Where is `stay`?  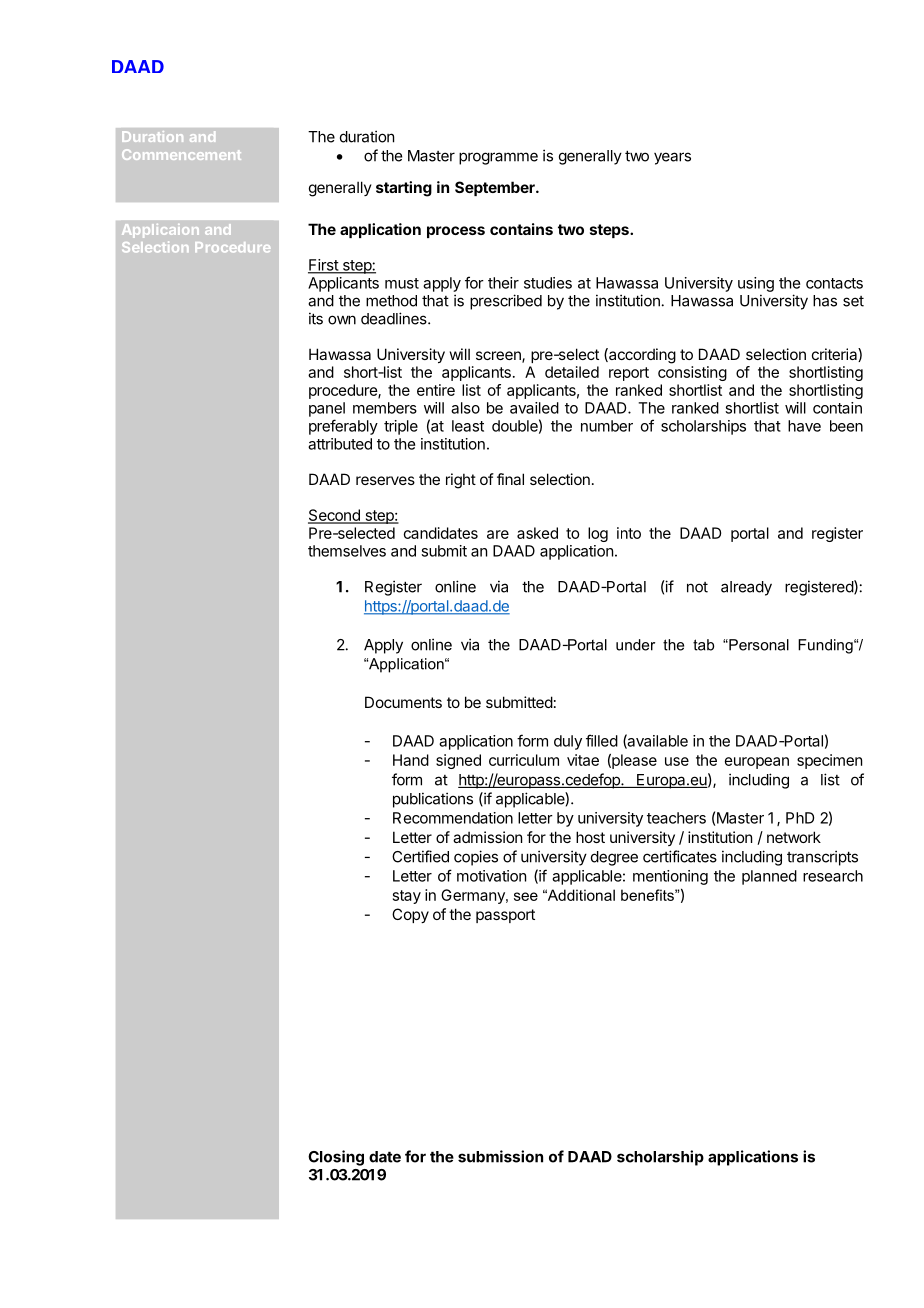 stay is located at coordinates (407, 897).
